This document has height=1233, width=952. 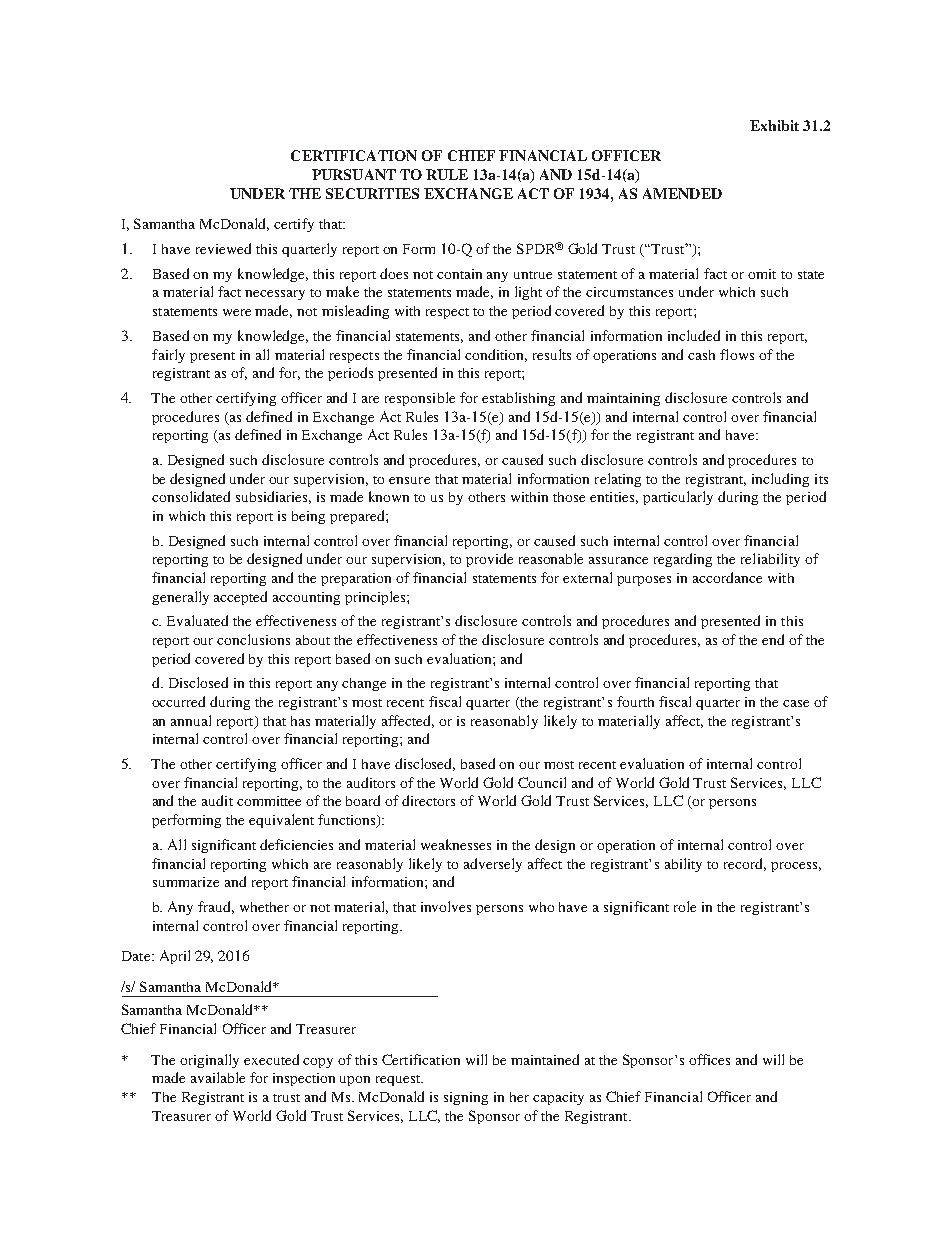 I want to click on SECURITIES, so click(x=372, y=193).
